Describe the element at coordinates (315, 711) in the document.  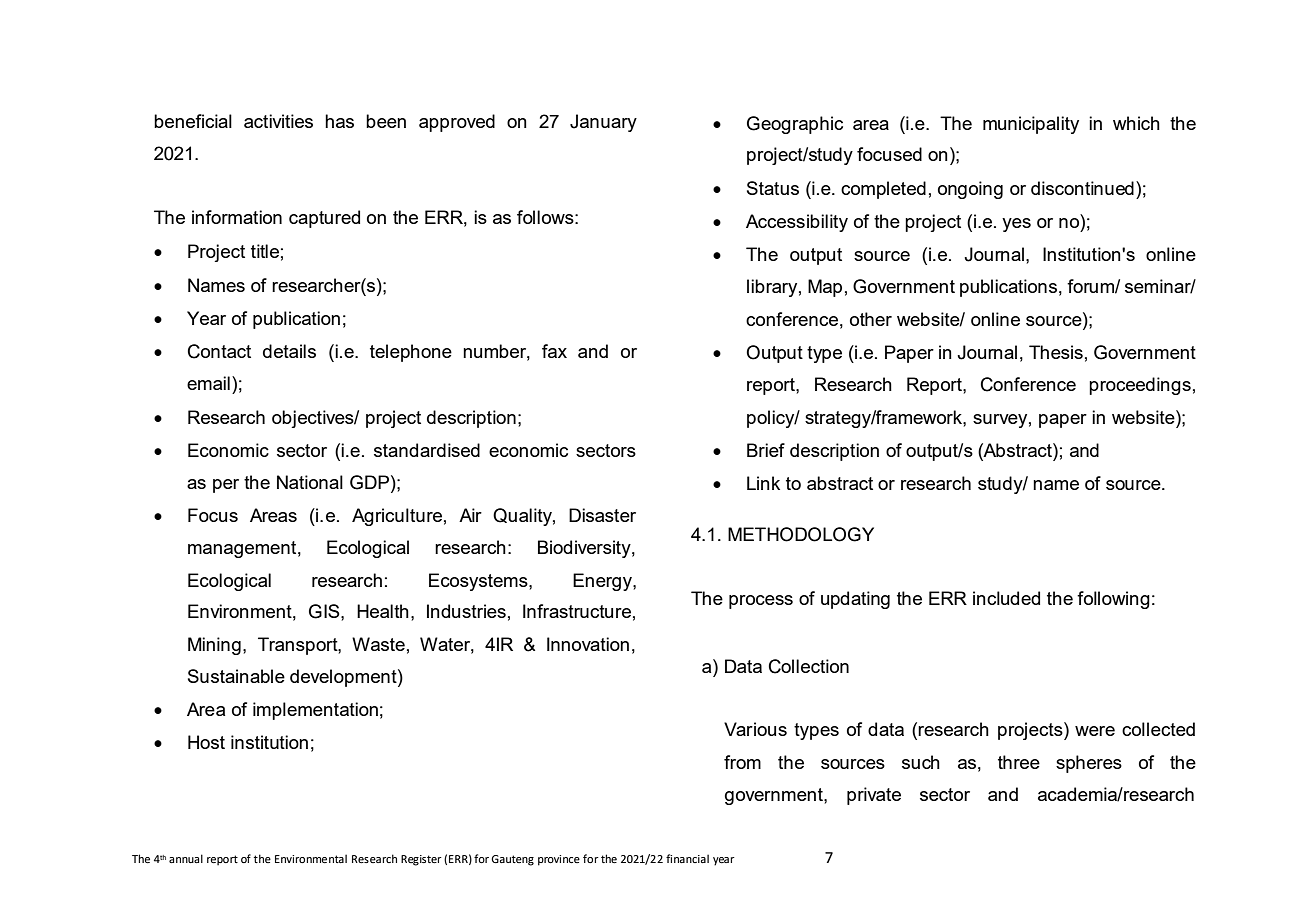
I see `implementation` at that location.
